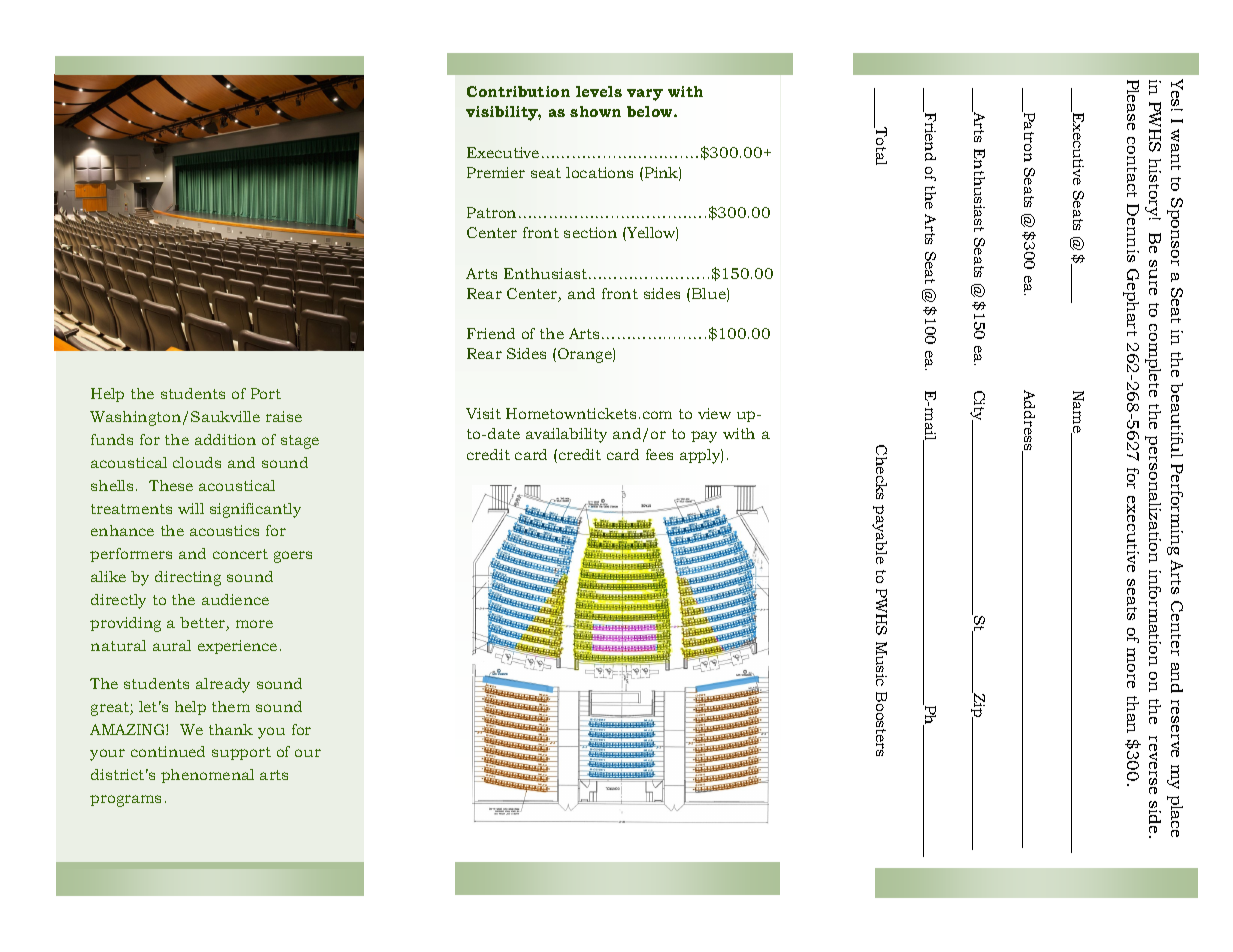 The image size is (1233, 952). Describe the element at coordinates (659, 454) in the document. I see `fees` at that location.
